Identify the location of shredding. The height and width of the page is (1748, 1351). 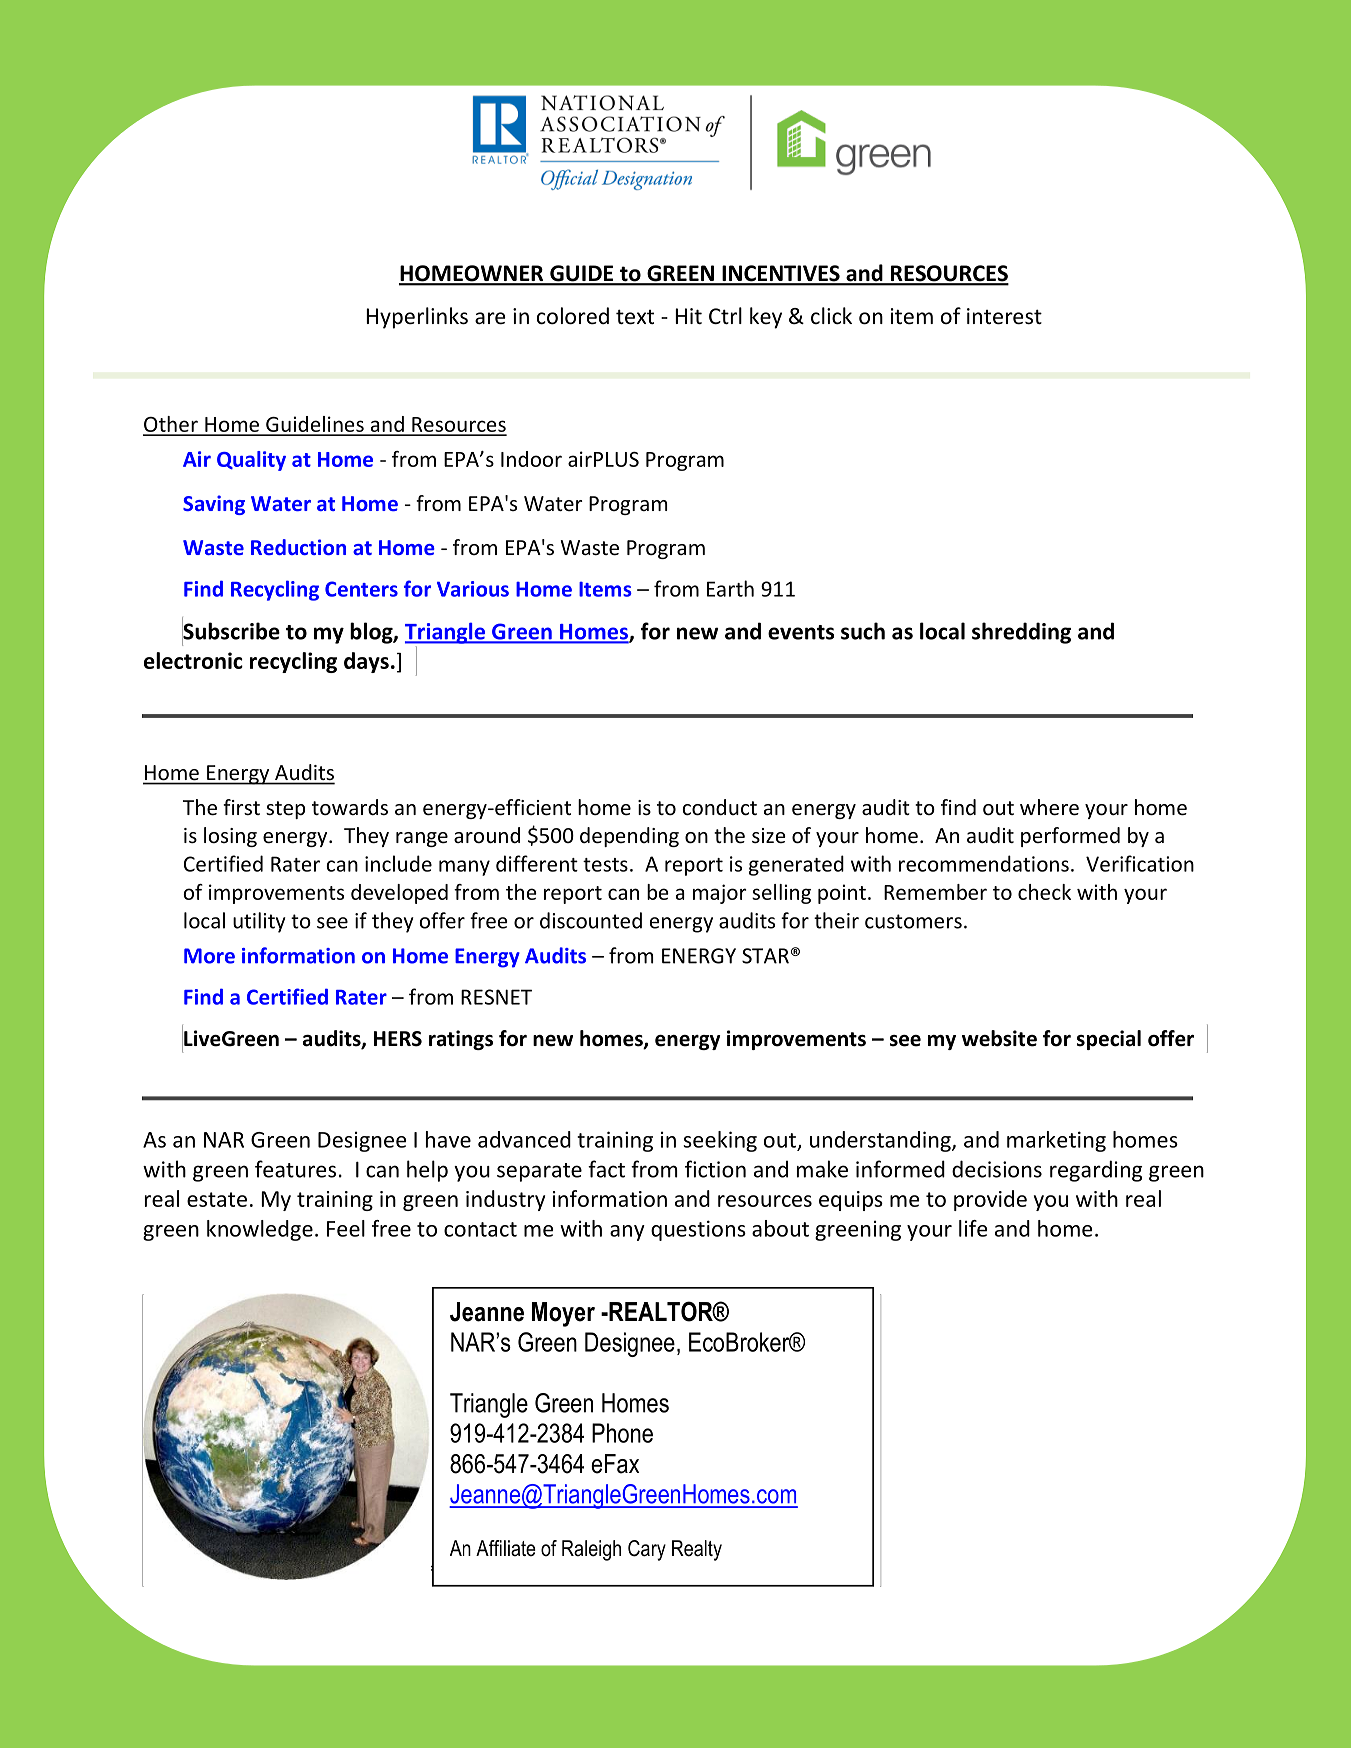
(1021, 633).
